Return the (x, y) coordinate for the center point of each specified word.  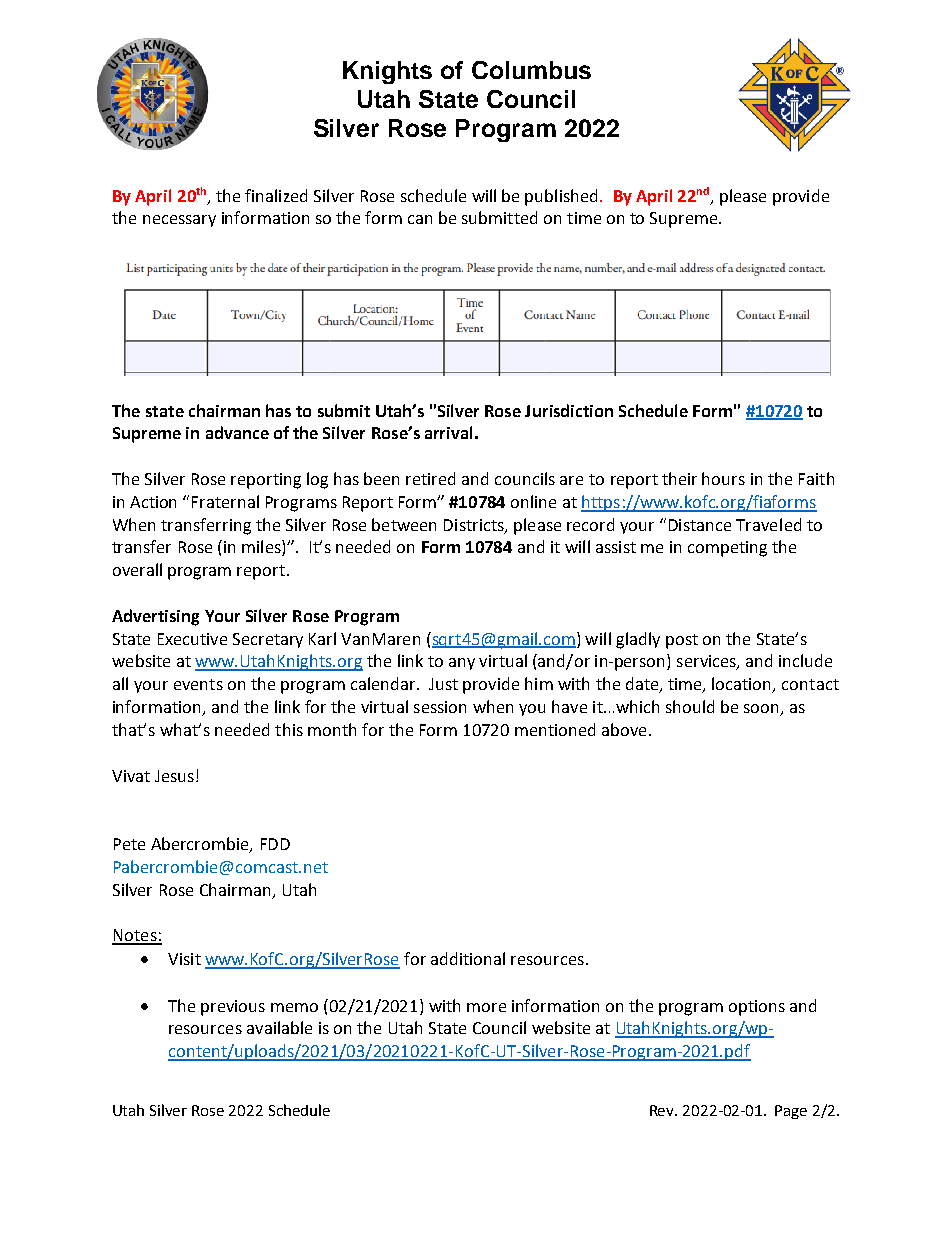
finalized (276, 195)
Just (443, 684)
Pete (129, 844)
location (743, 685)
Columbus (531, 70)
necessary (179, 221)
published (561, 197)
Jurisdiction (569, 410)
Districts (475, 526)
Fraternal (225, 501)
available (279, 1027)
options (757, 1008)
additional (468, 958)
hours (723, 478)
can (420, 219)
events (198, 684)
